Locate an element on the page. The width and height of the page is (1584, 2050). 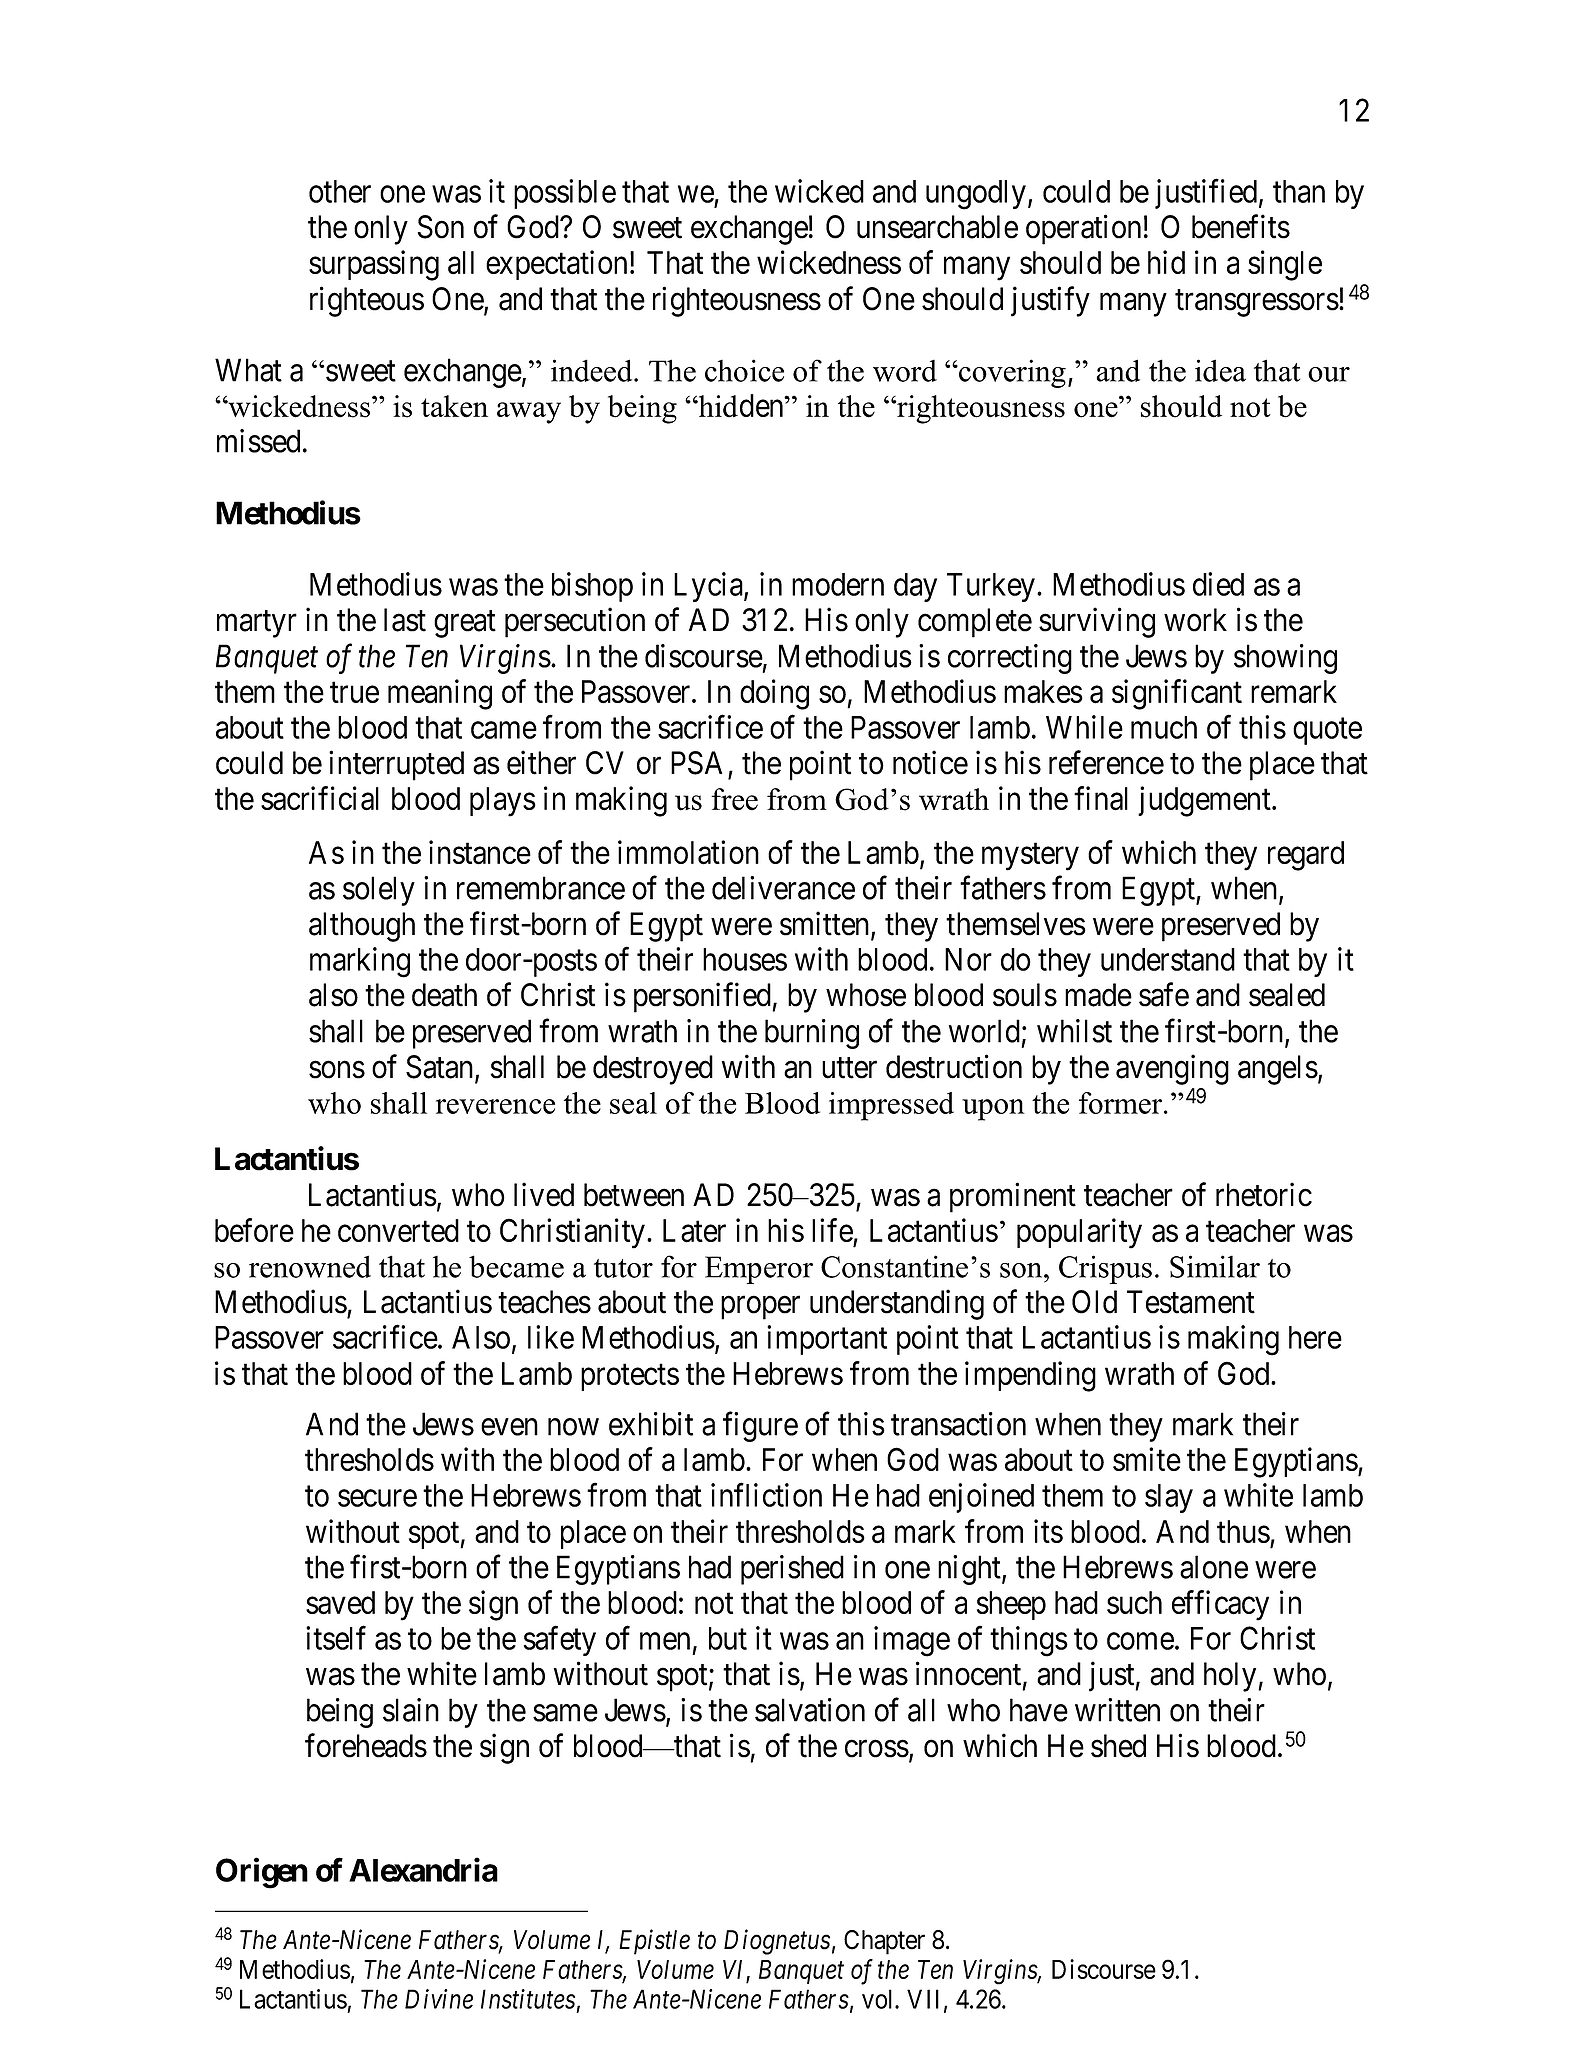
infliction is located at coordinates (766, 1495).
